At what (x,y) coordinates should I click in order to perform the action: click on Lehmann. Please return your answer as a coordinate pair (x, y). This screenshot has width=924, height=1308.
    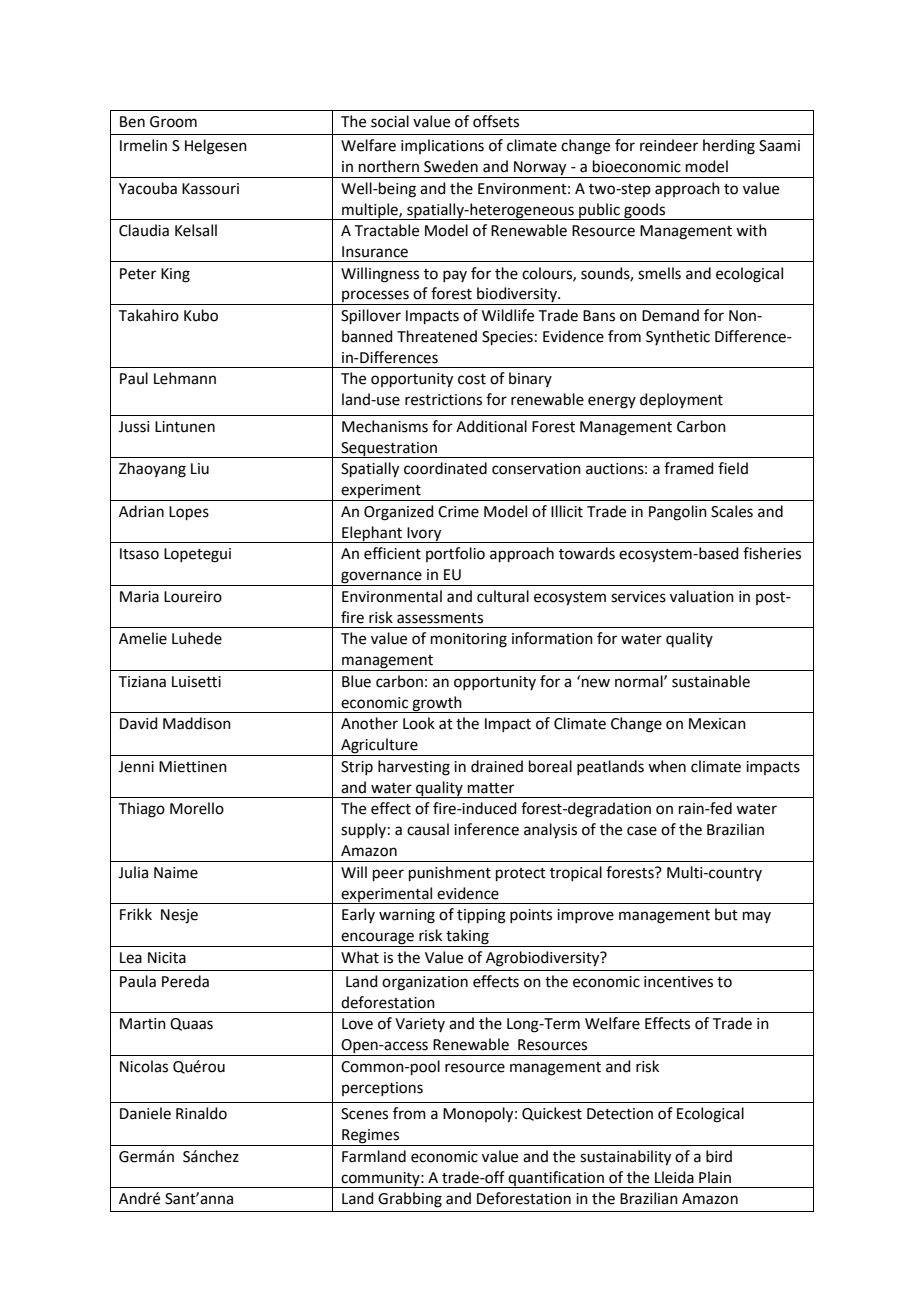
    Looking at the image, I should click on (185, 378).
